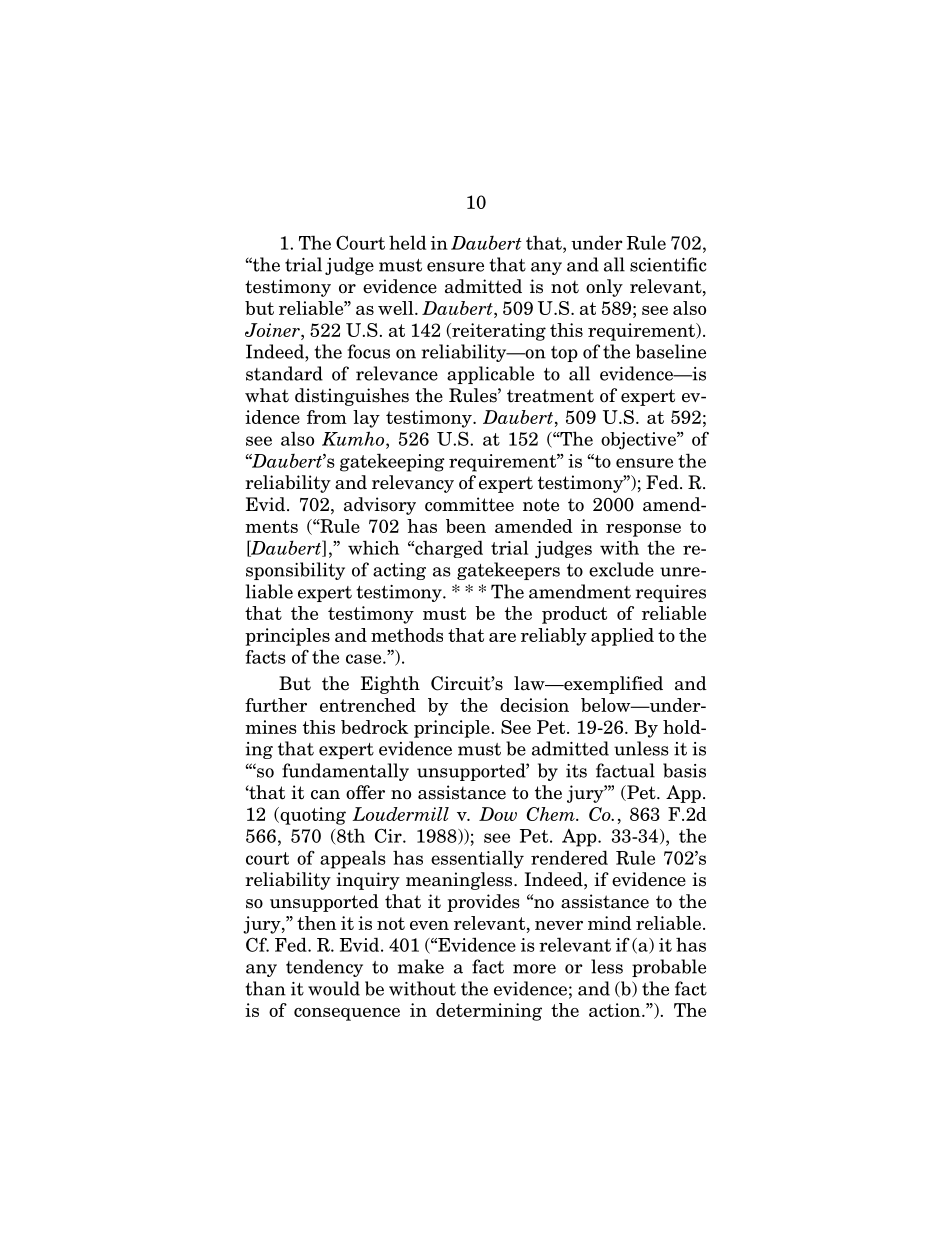  What do you see at coordinates (334, 988) in the document?
I see `would` at bounding box center [334, 988].
